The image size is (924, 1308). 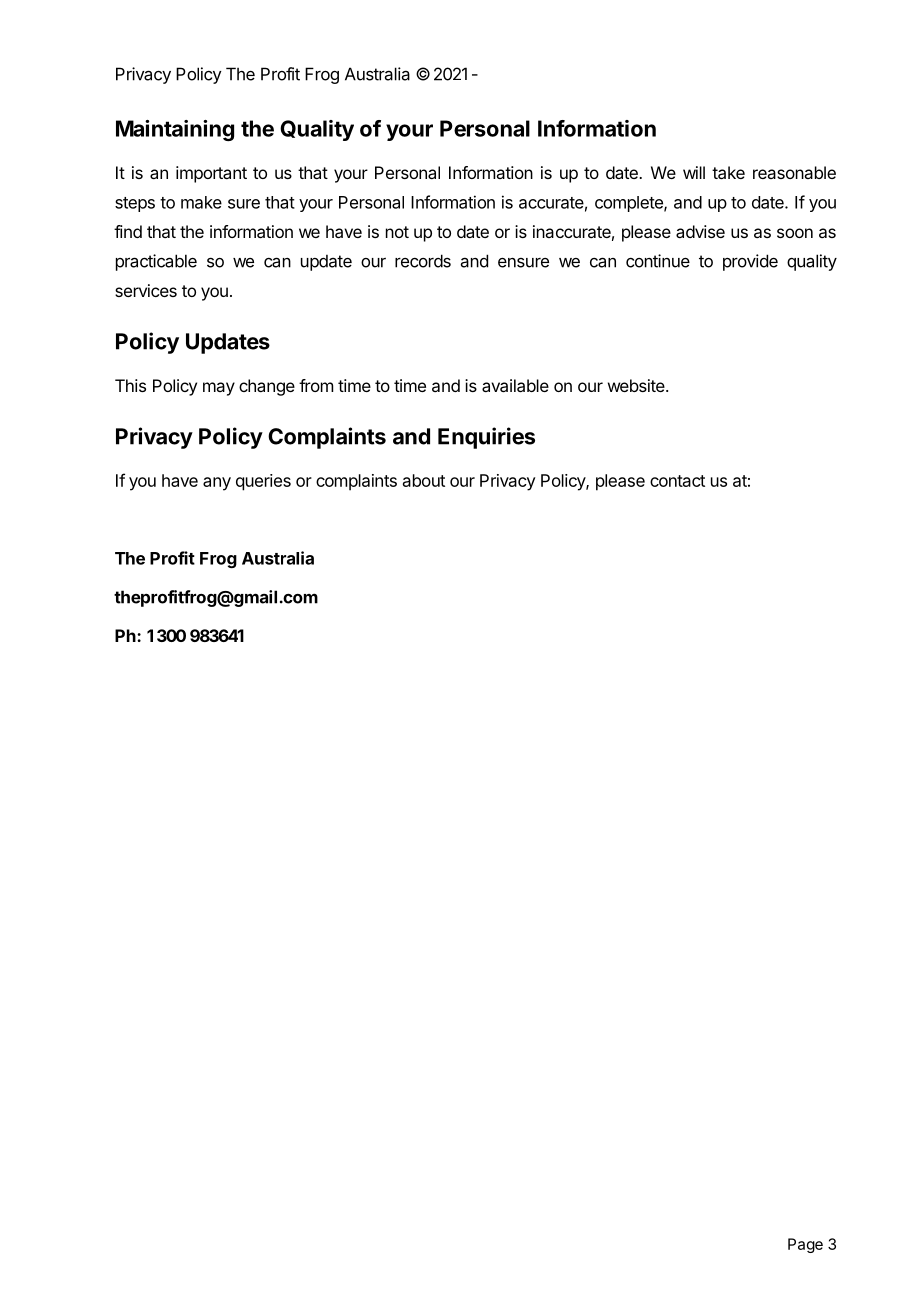 I want to click on will, so click(x=694, y=172).
